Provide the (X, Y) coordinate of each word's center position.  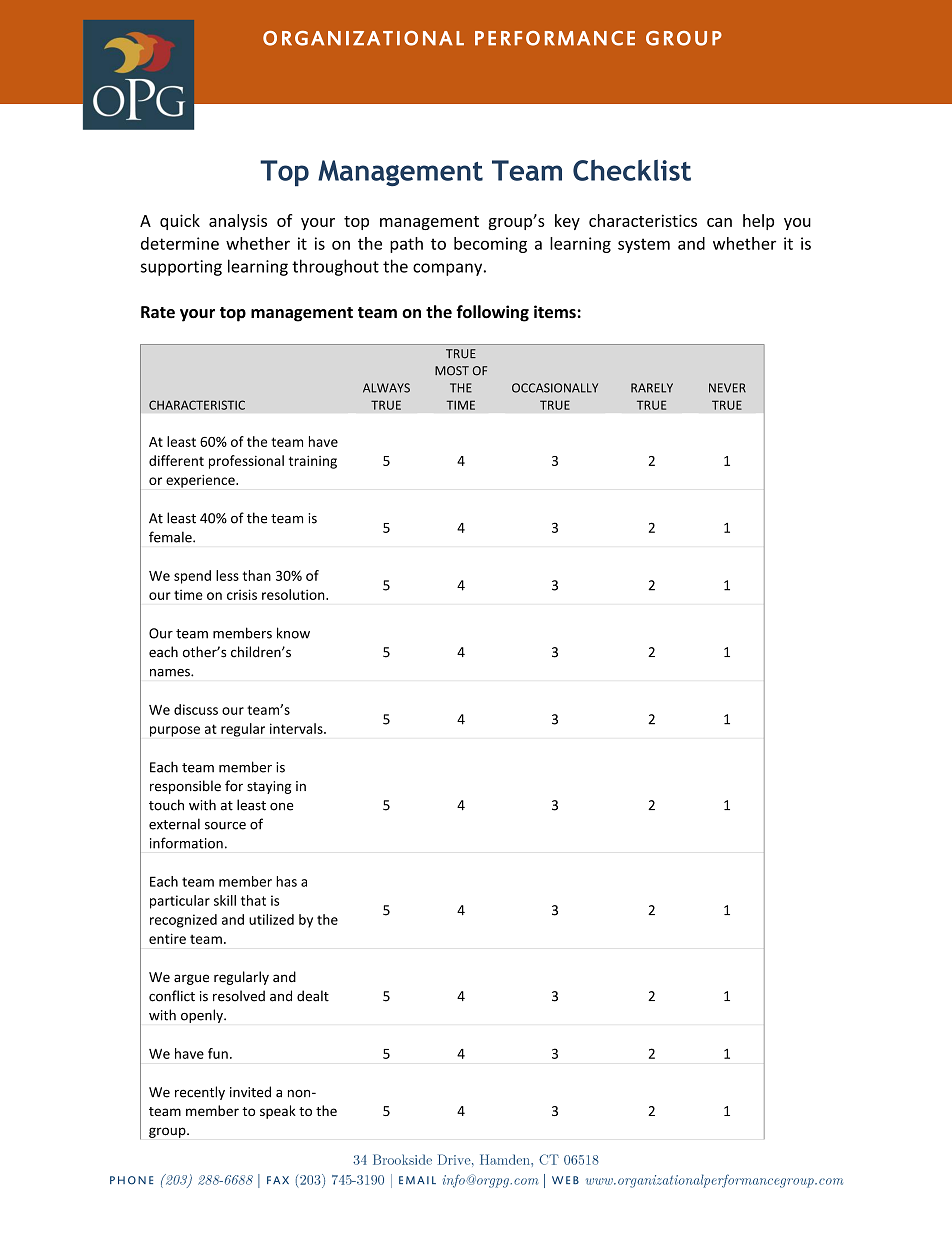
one (281, 807)
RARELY (652, 388)
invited (250, 1092)
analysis (238, 222)
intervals (297, 728)
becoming (490, 245)
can (719, 222)
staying (269, 787)
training (313, 462)
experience (201, 481)
